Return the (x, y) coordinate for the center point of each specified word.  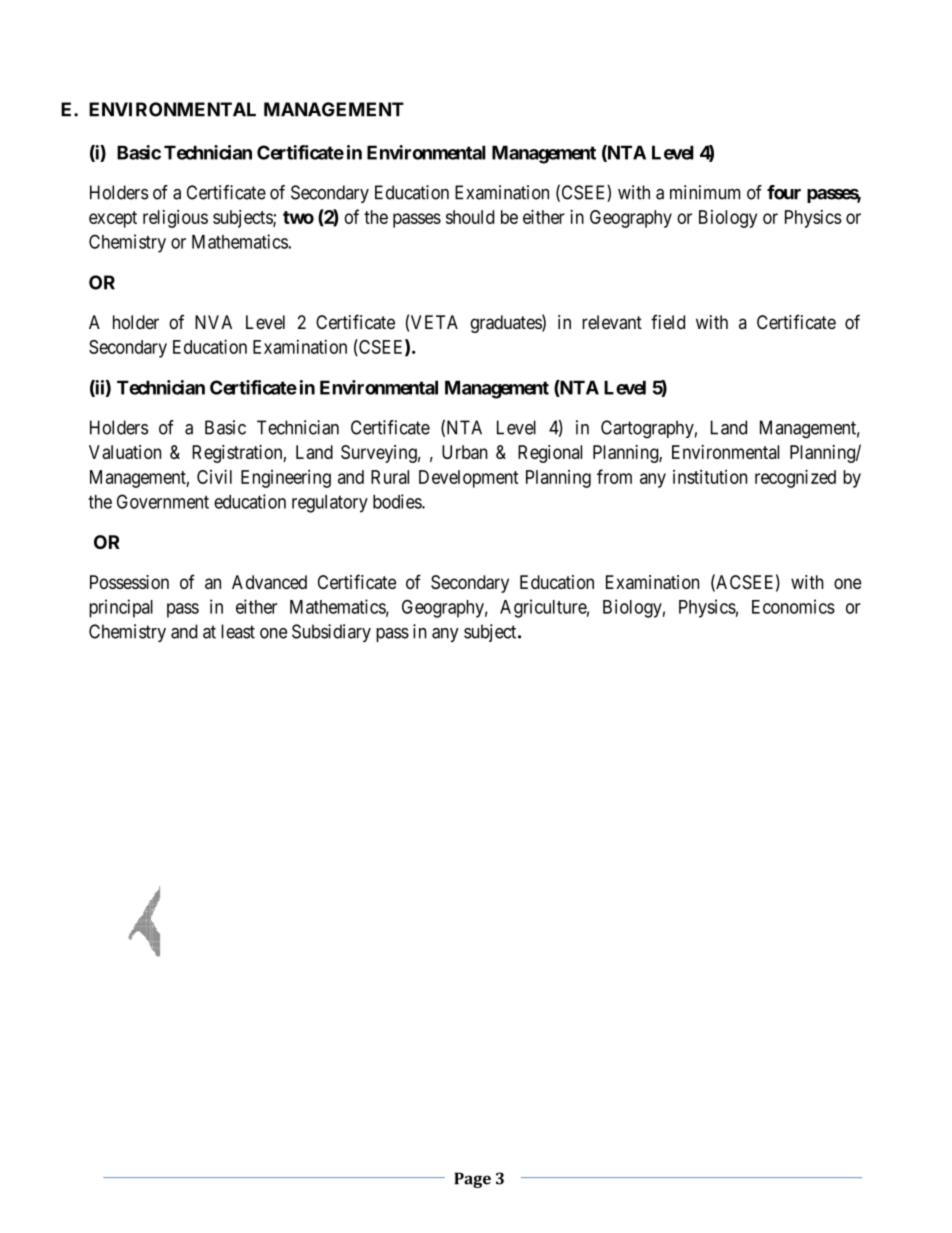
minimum (705, 192)
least (238, 631)
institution (710, 477)
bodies (398, 501)
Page (472, 1180)
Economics (793, 606)
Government (163, 501)
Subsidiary (331, 633)
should (470, 217)
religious (175, 219)
